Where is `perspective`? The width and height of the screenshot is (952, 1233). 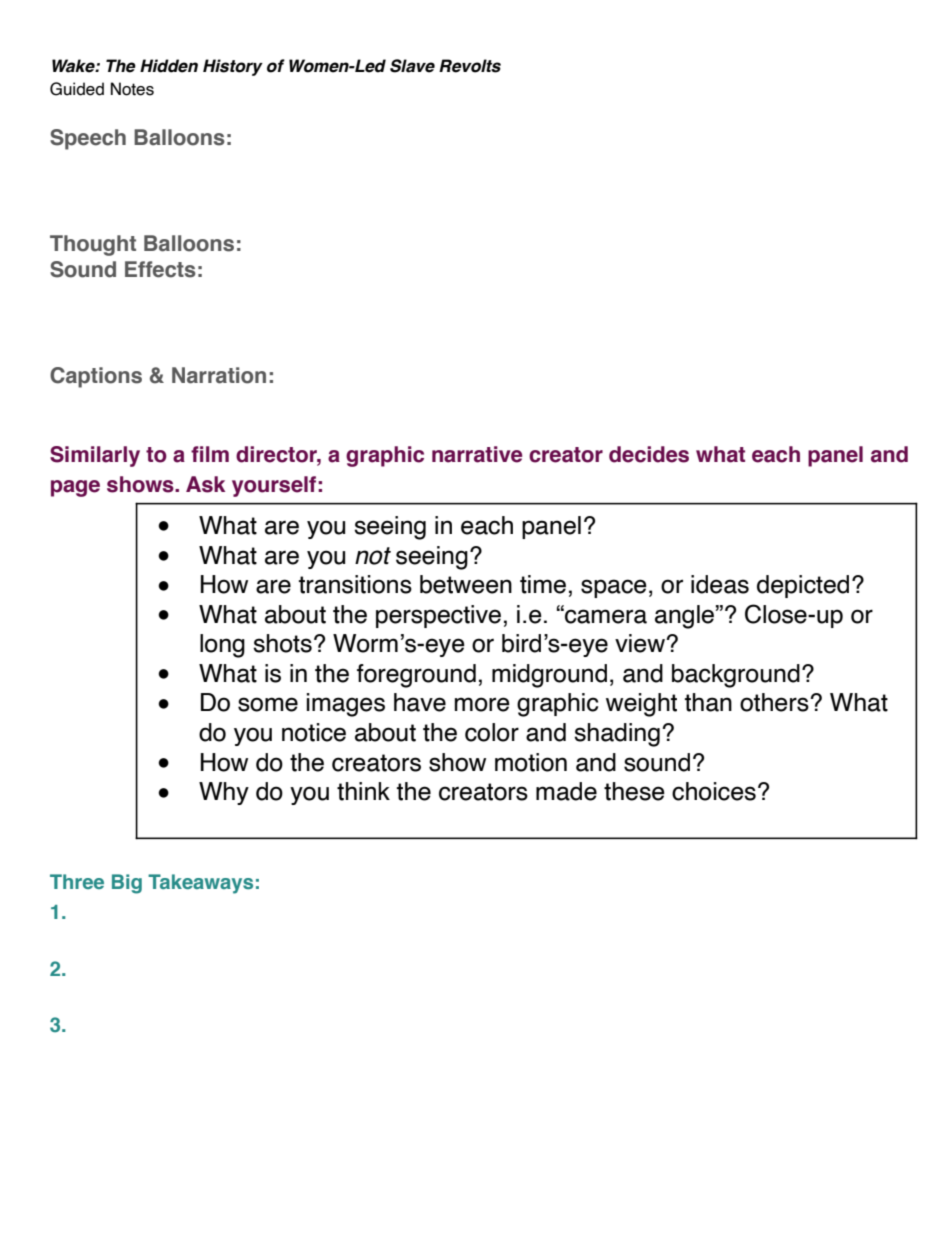
perspective is located at coordinates (438, 616).
